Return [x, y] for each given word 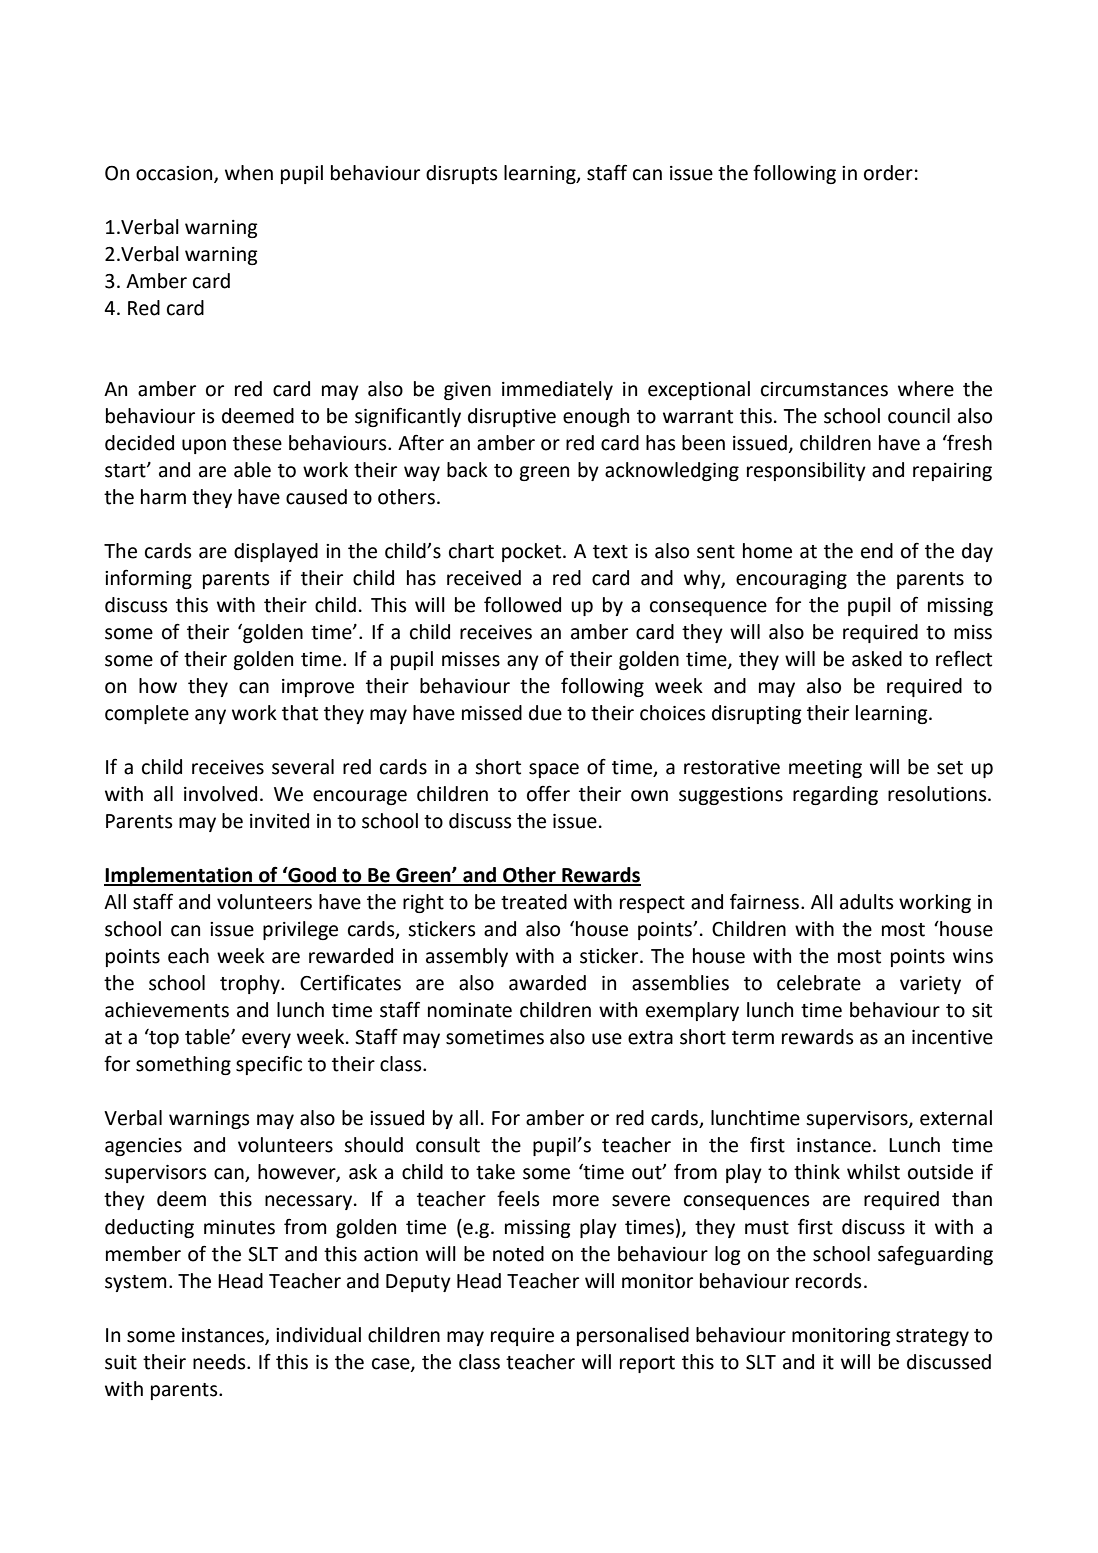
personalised [633, 1336]
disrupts [461, 174]
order [888, 173]
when [249, 173]
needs [220, 1362]
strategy [932, 1337]
